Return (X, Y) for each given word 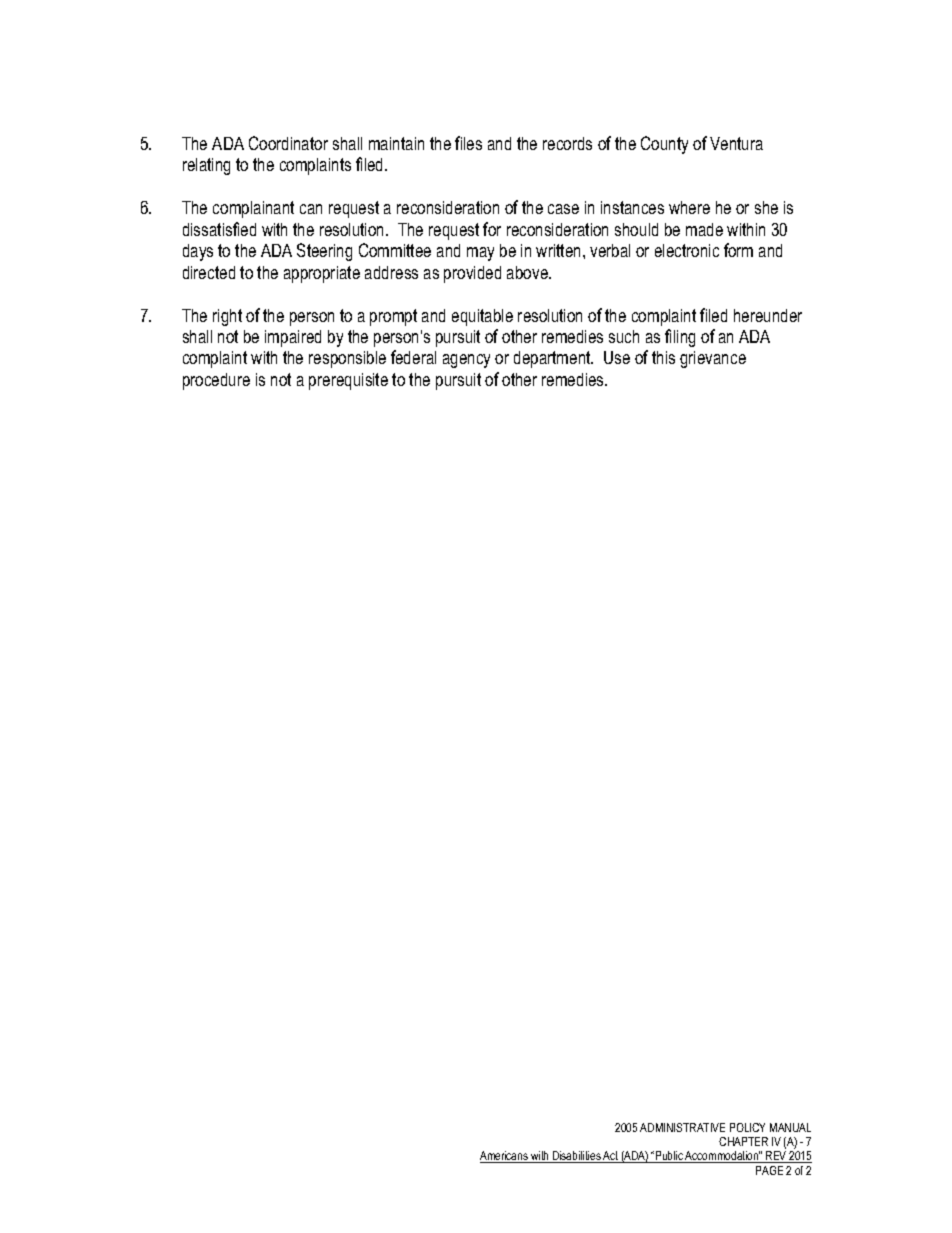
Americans (505, 1157)
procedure (216, 381)
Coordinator (288, 143)
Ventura (736, 143)
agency (466, 361)
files (468, 143)
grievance (713, 359)
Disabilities (576, 1157)
